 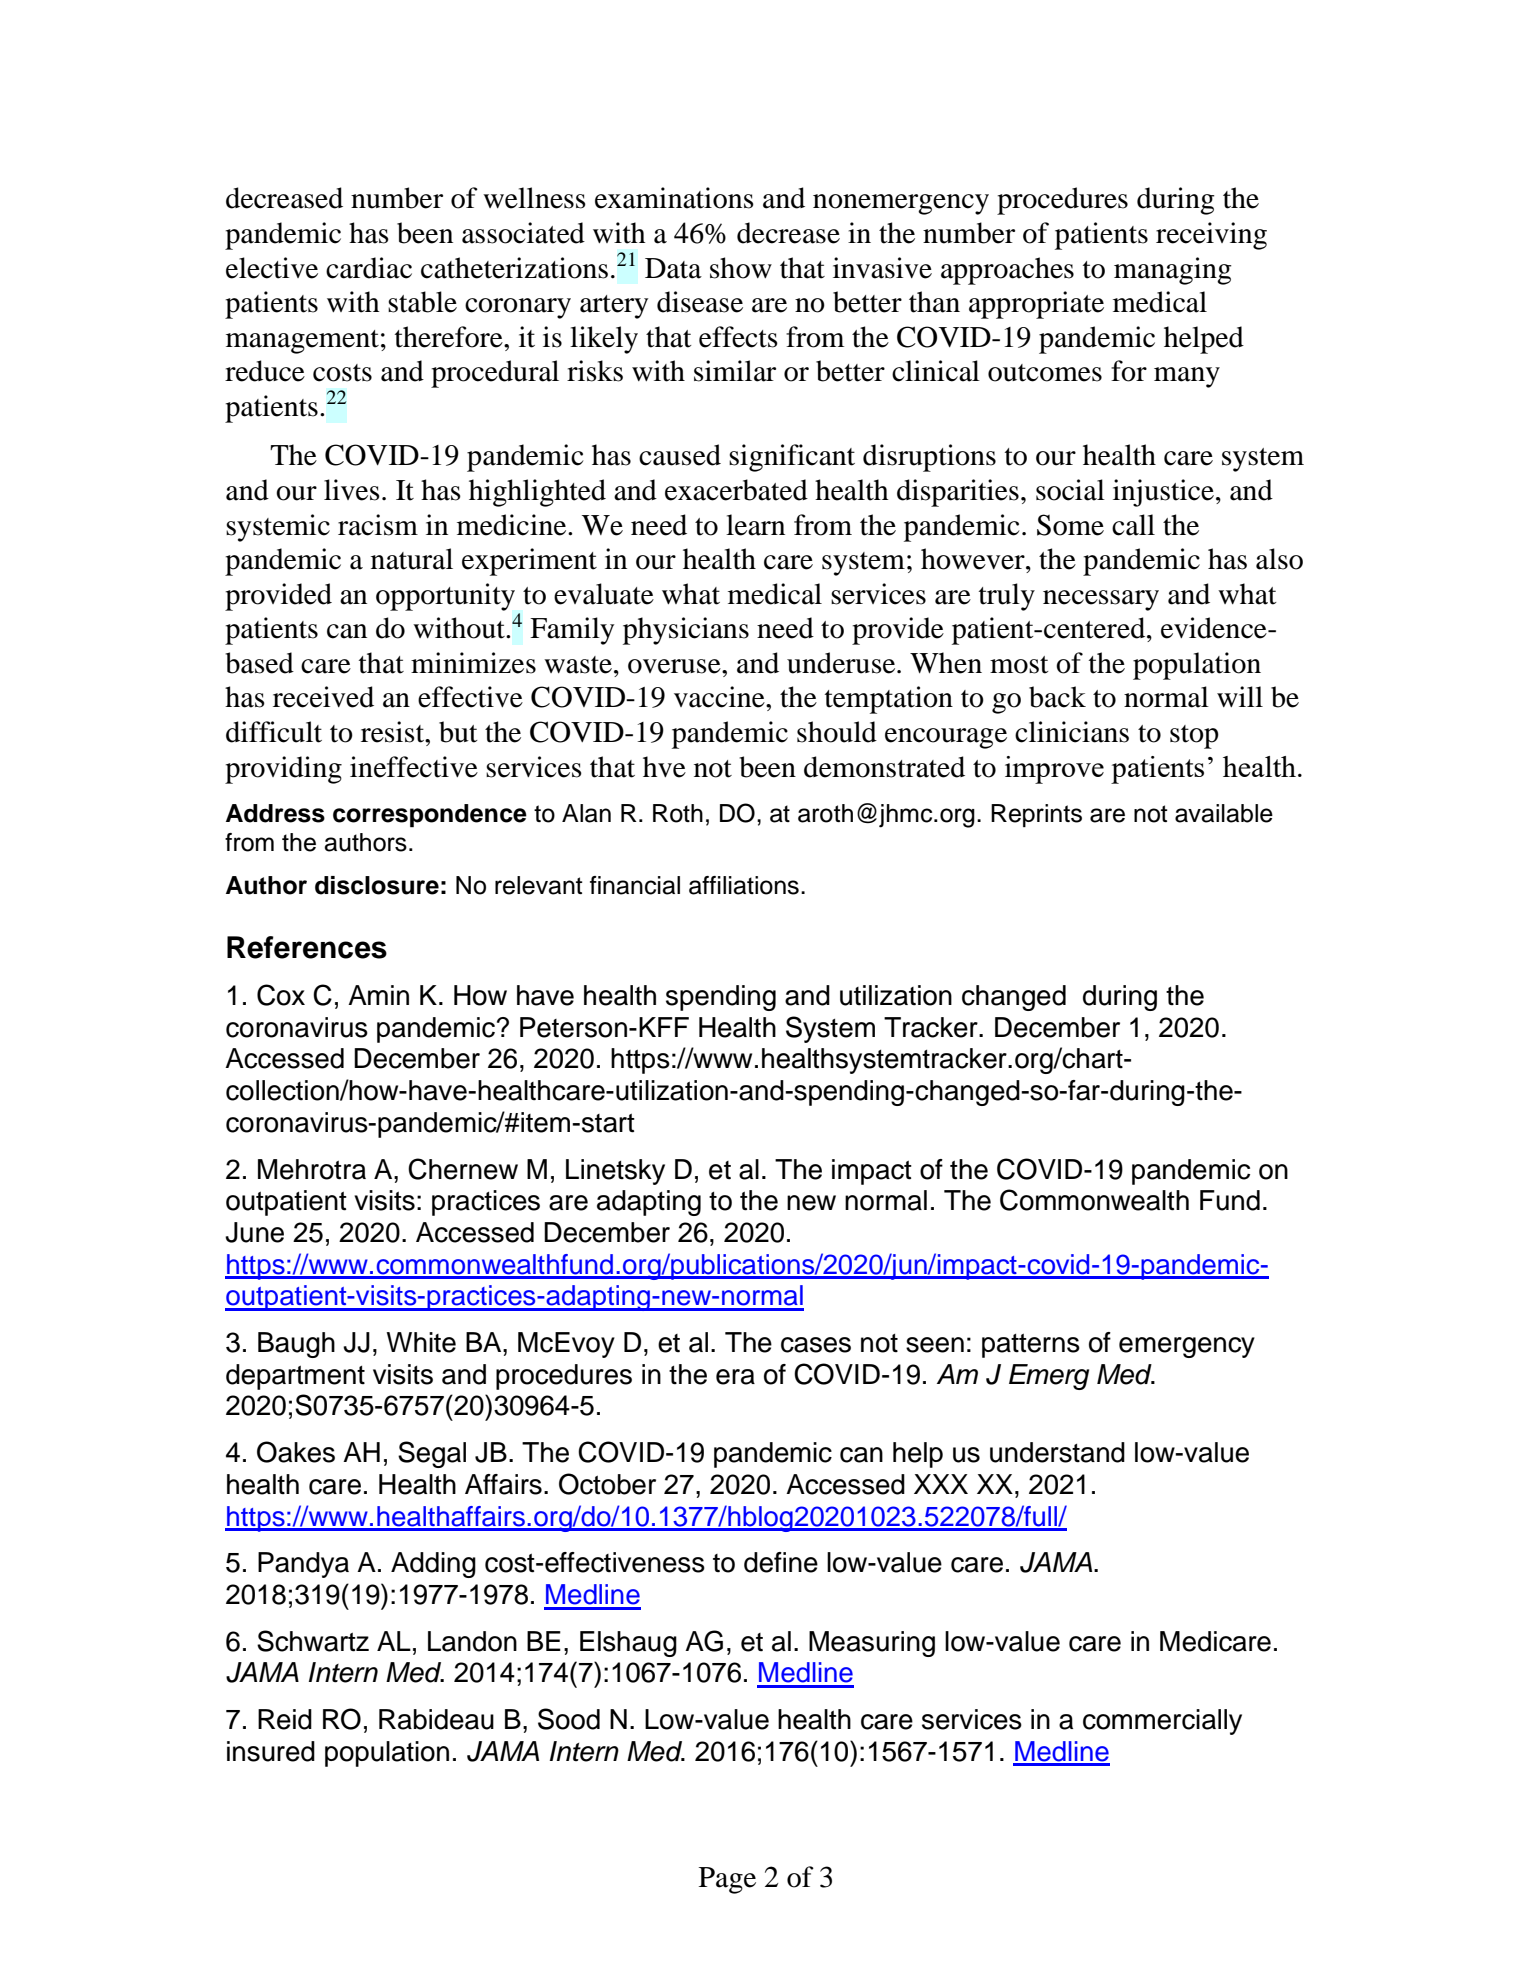 I want to click on Cox, so click(x=281, y=995).
